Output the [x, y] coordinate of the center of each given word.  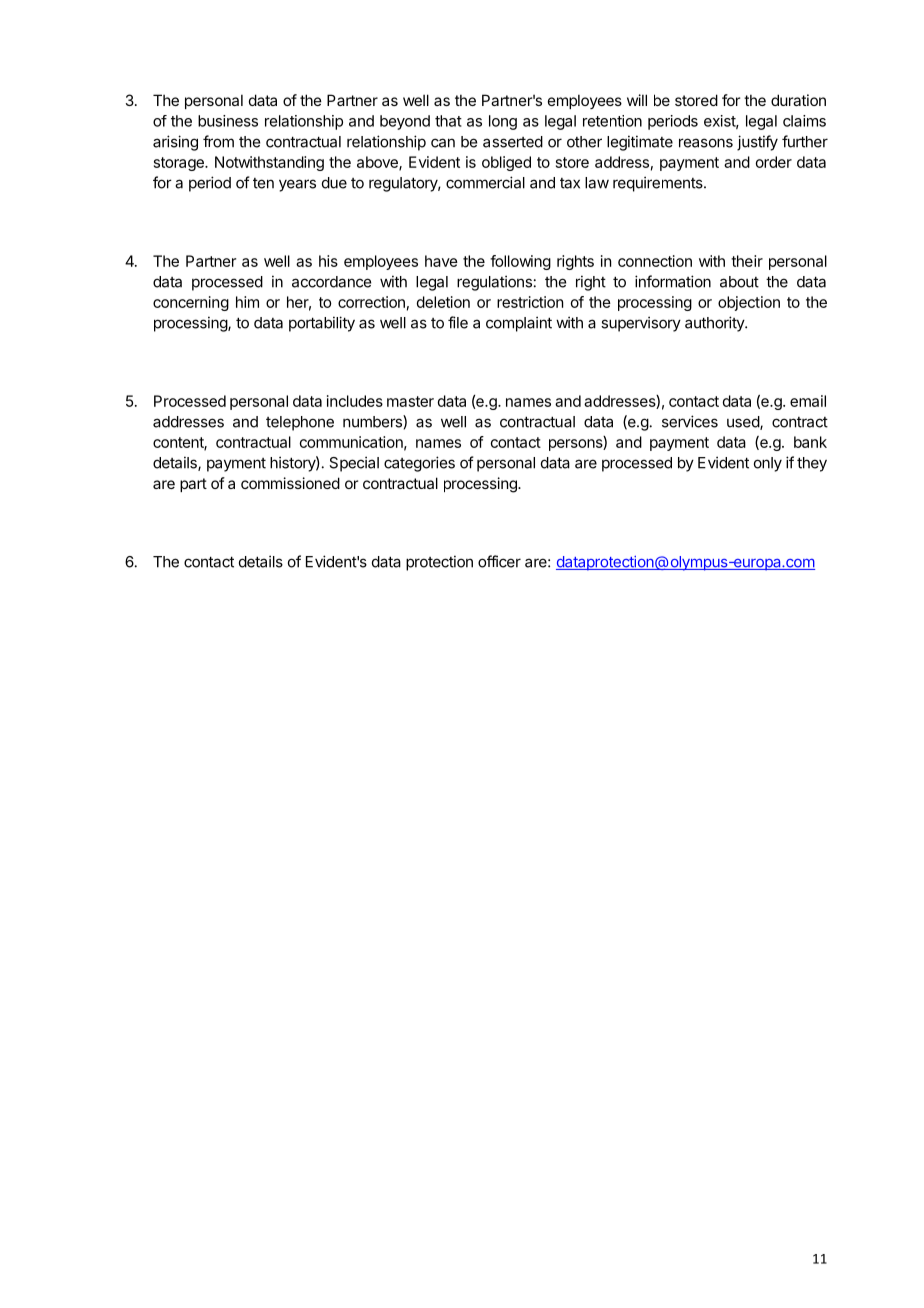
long [503, 122]
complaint [519, 324]
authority [715, 324]
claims [804, 121]
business [228, 121]
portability [322, 324]
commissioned [290, 483]
